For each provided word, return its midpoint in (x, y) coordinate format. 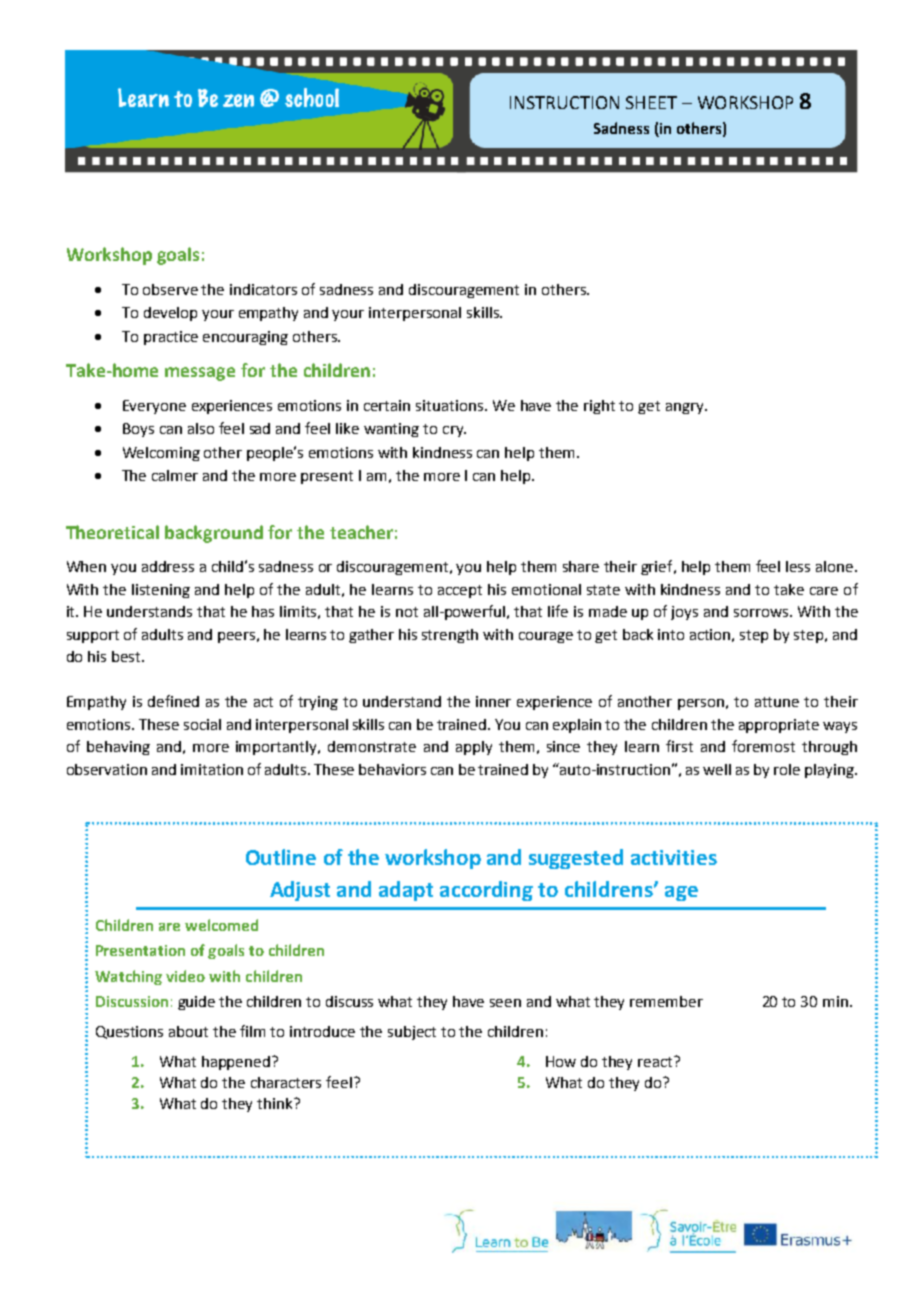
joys (684, 613)
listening (161, 591)
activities (674, 857)
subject (412, 1033)
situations (449, 405)
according (486, 891)
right (599, 407)
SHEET (651, 102)
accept (460, 591)
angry (686, 408)
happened (237, 1063)
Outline (281, 857)
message (200, 374)
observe (170, 289)
